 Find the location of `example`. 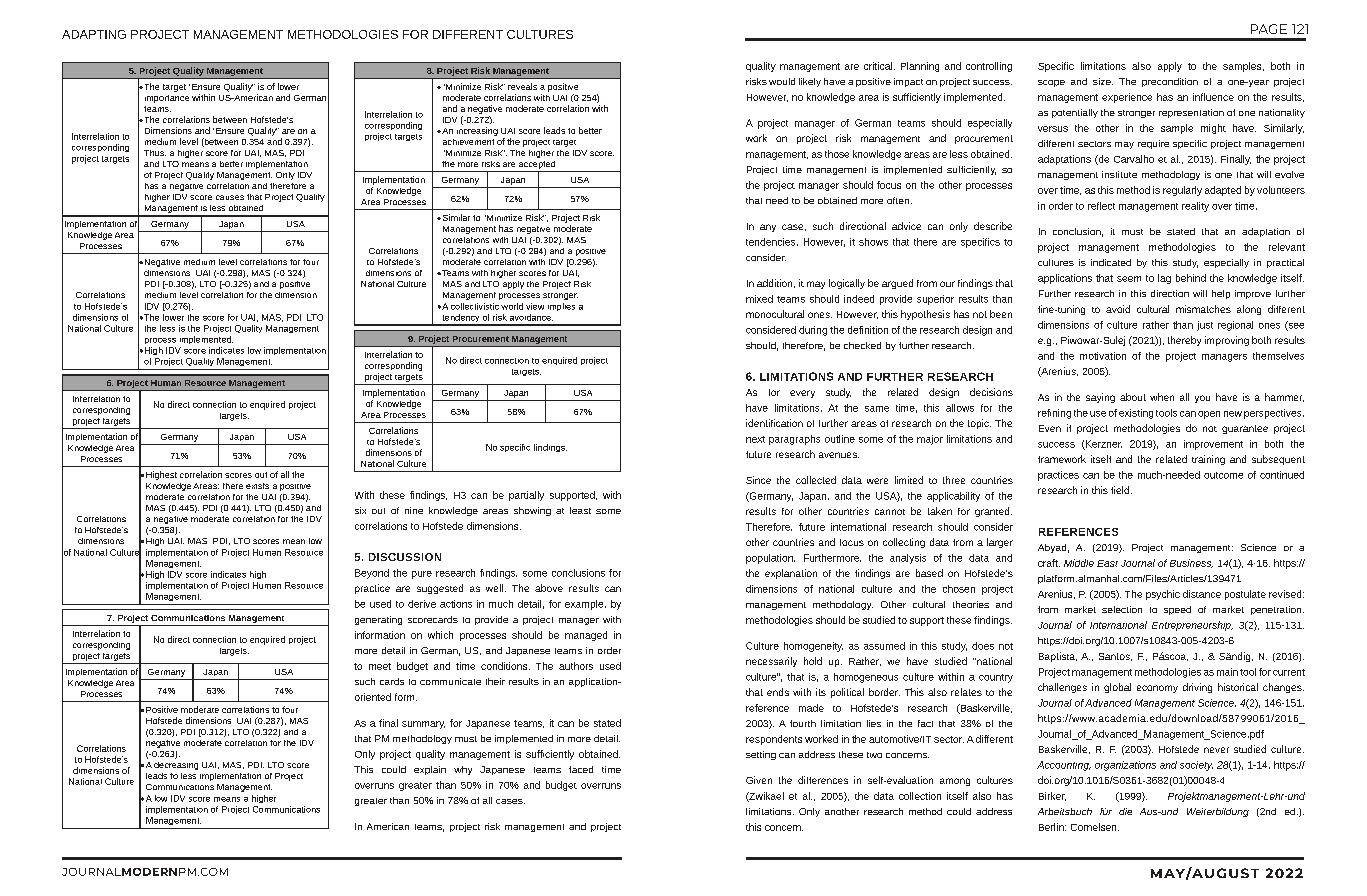

example is located at coordinates (585, 605).
